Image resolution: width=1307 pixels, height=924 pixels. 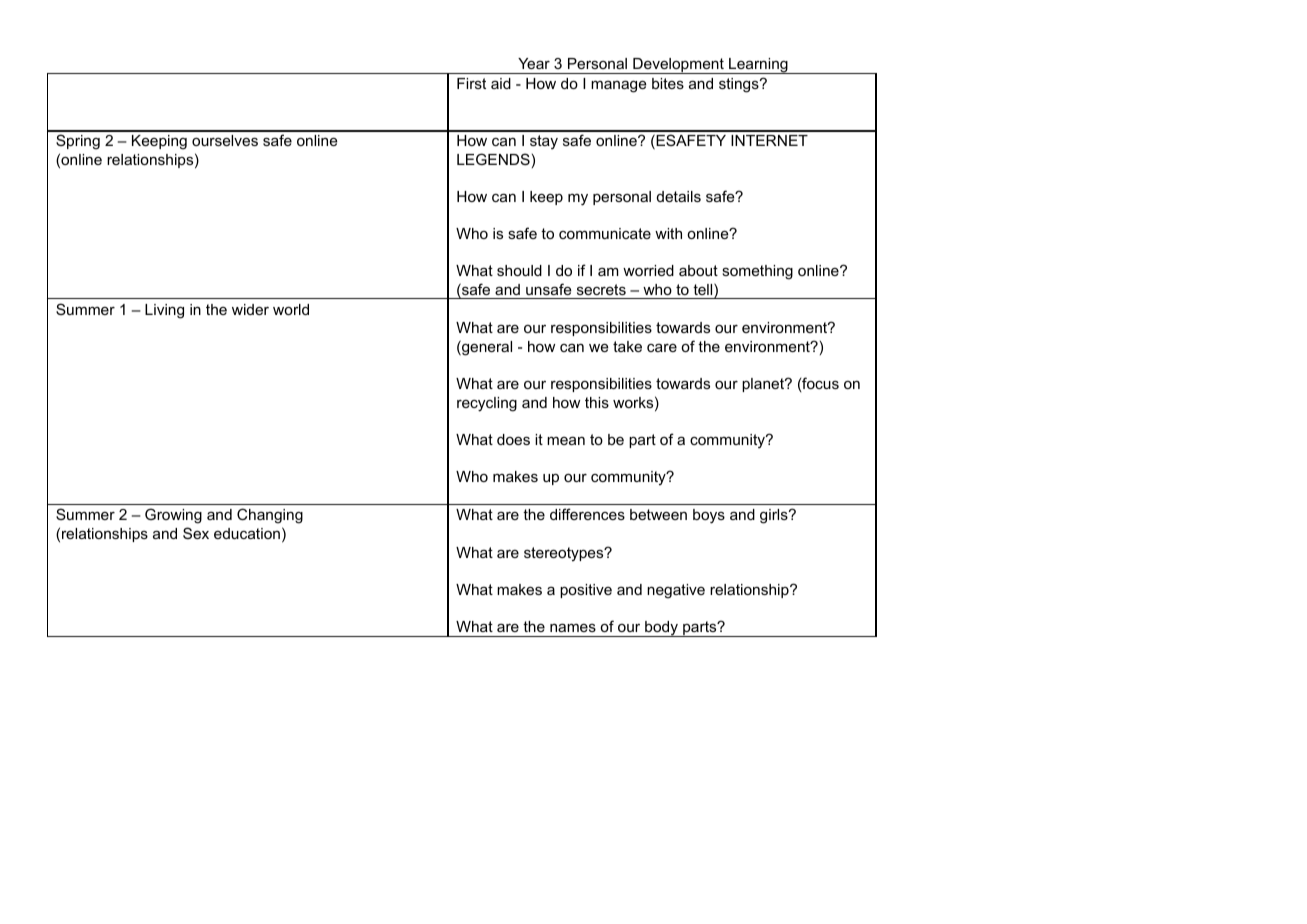 I want to click on bites, so click(x=668, y=83).
